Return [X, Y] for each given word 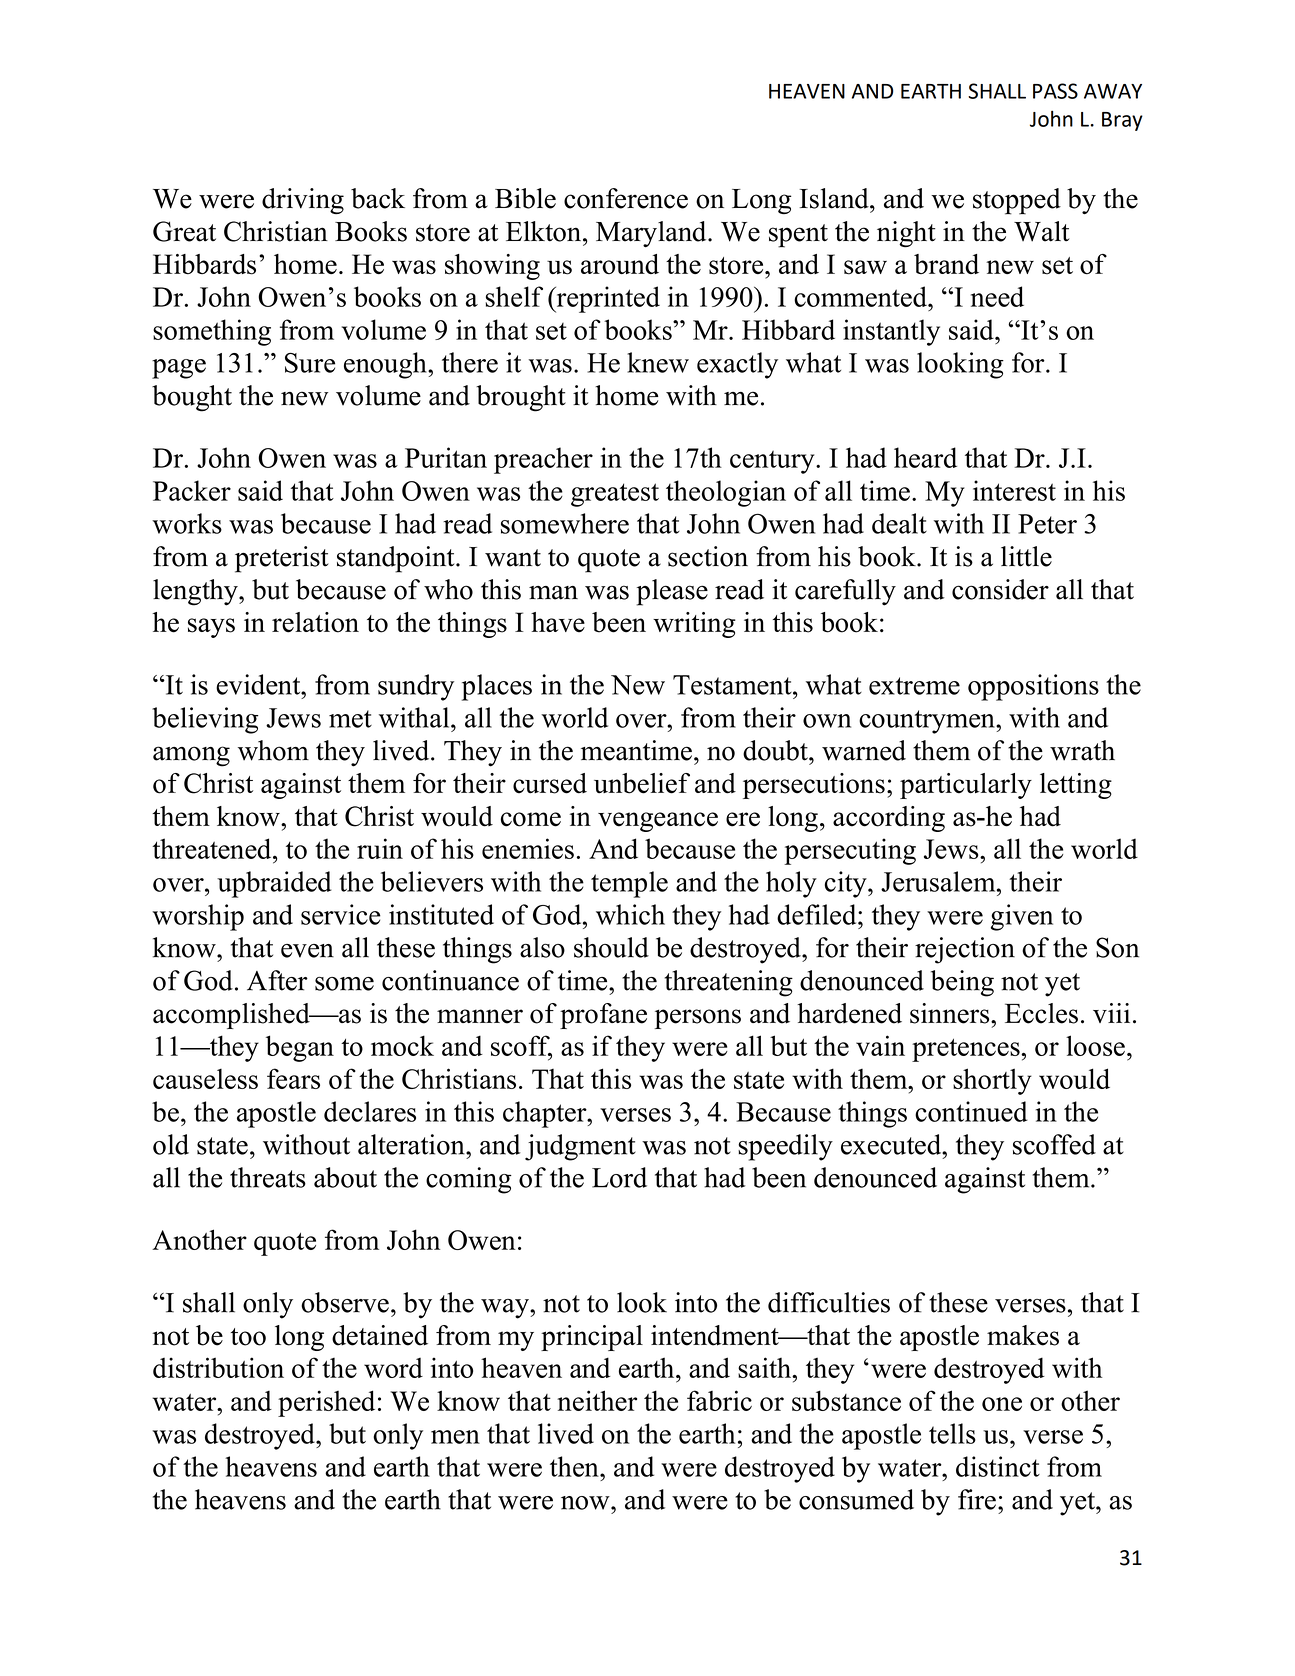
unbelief [642, 783]
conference [626, 198]
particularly [966, 786]
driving [303, 201]
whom [273, 750]
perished [326, 1403]
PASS [1055, 91]
